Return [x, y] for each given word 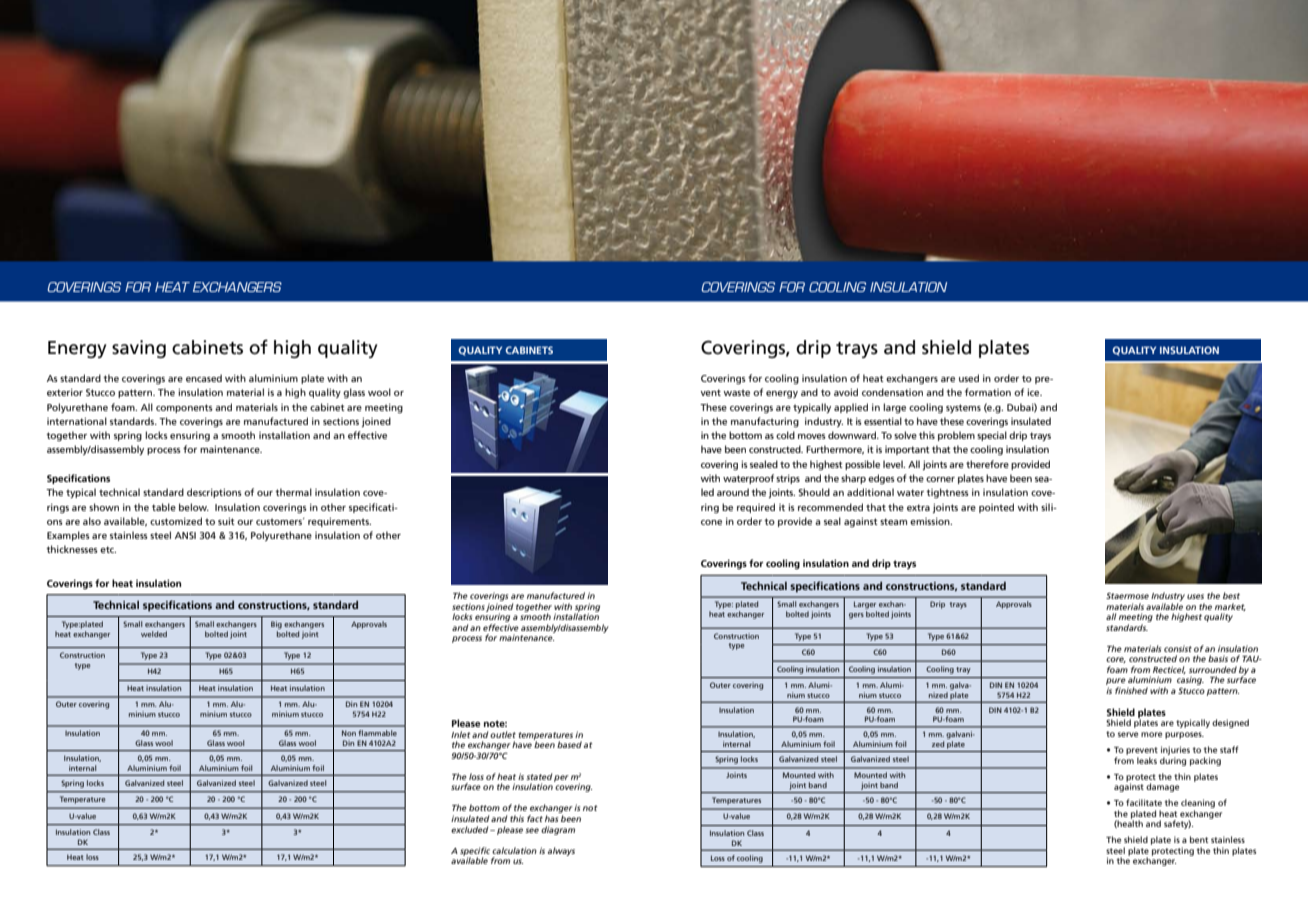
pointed [996, 508]
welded [154, 634]
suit [226, 521]
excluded [471, 829]
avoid [846, 392]
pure [1116, 683]
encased [204, 378]
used [969, 378]
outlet [503, 734]
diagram [558, 830]
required [756, 508]
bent [1199, 839]
